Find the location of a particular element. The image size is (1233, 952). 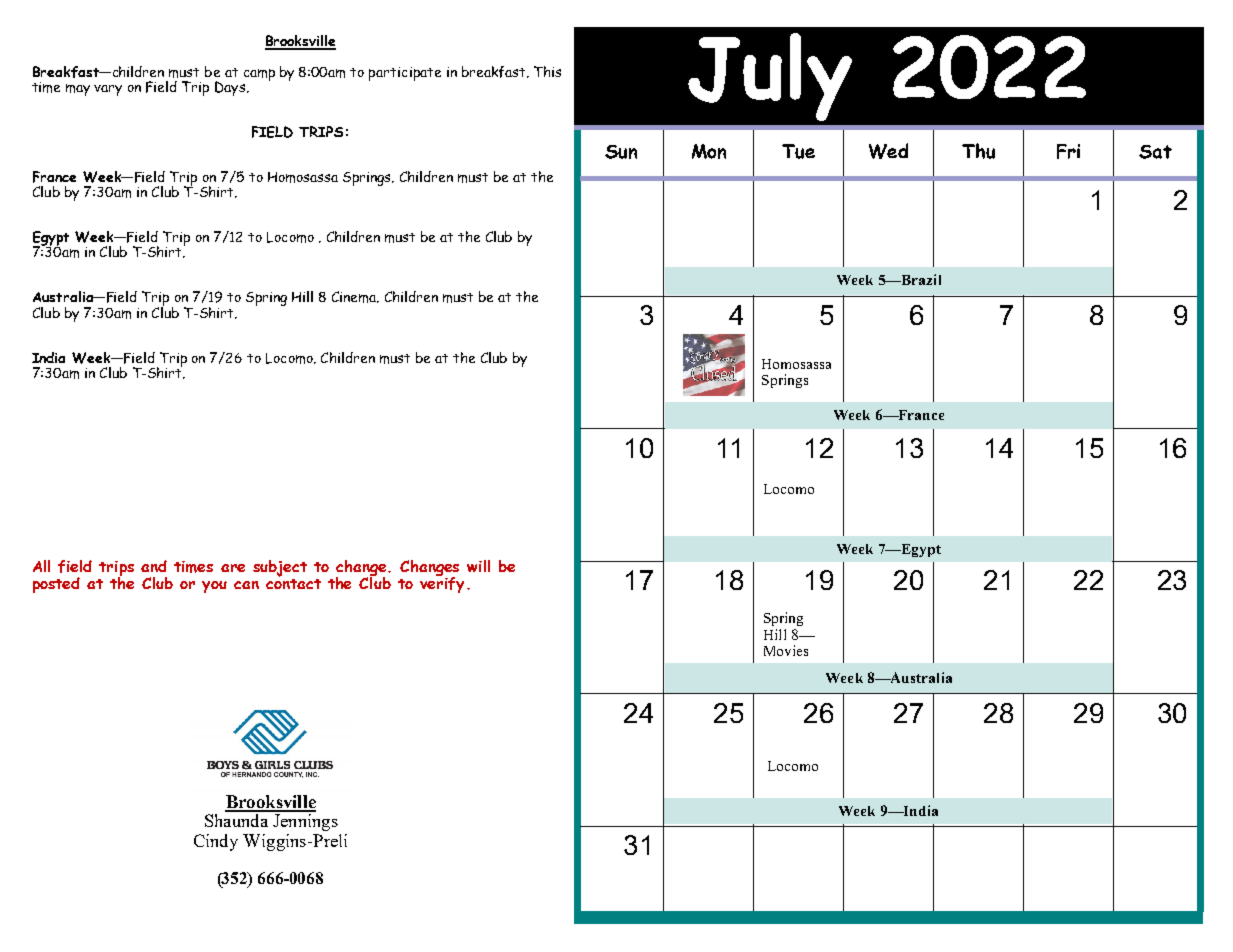

contact is located at coordinates (293, 582).
